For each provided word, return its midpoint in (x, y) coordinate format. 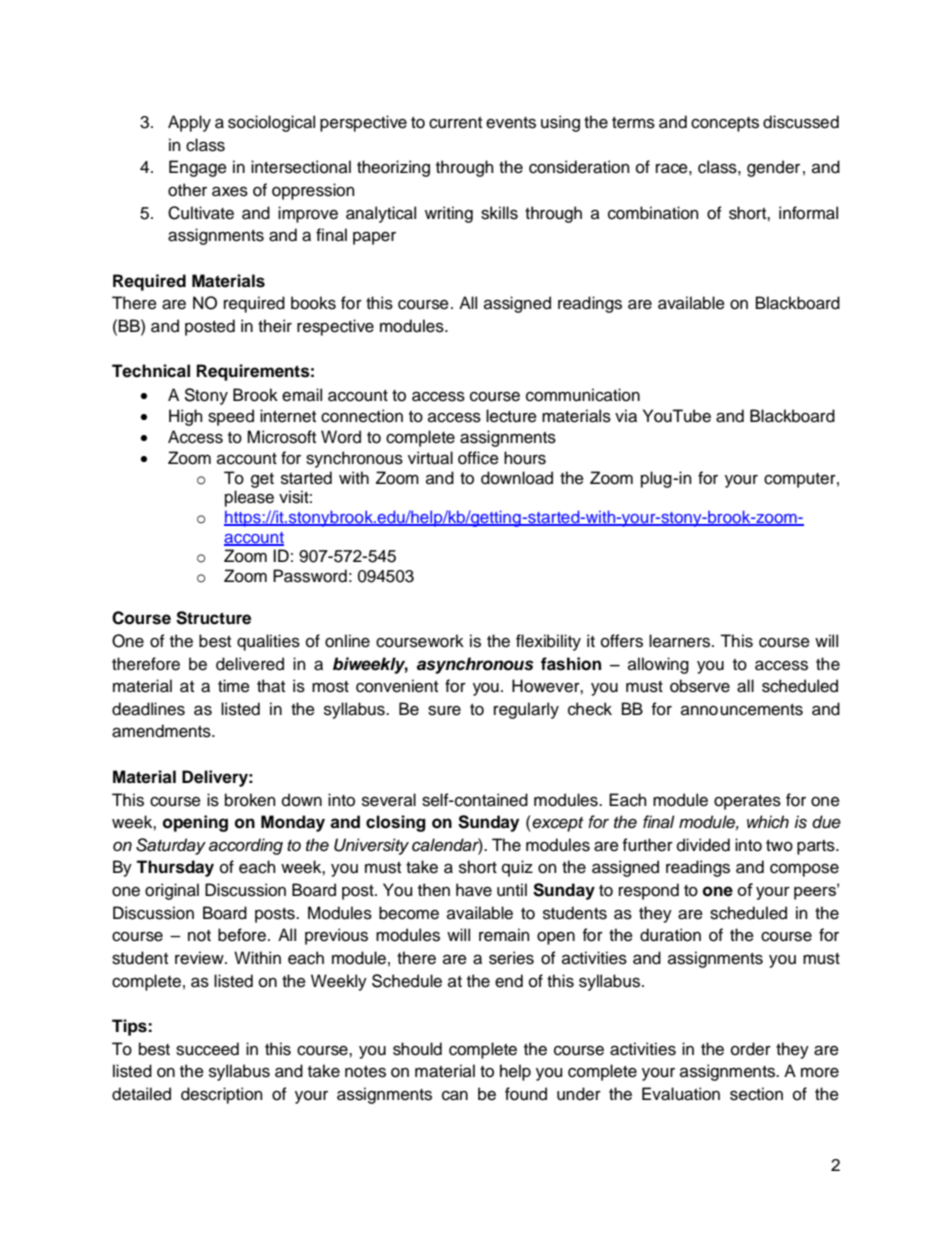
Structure (213, 618)
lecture (511, 416)
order (751, 1049)
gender (773, 168)
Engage (198, 168)
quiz (517, 868)
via (626, 416)
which (768, 822)
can (455, 1095)
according (246, 846)
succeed (207, 1049)
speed (231, 417)
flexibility (548, 642)
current (455, 123)
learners (681, 641)
